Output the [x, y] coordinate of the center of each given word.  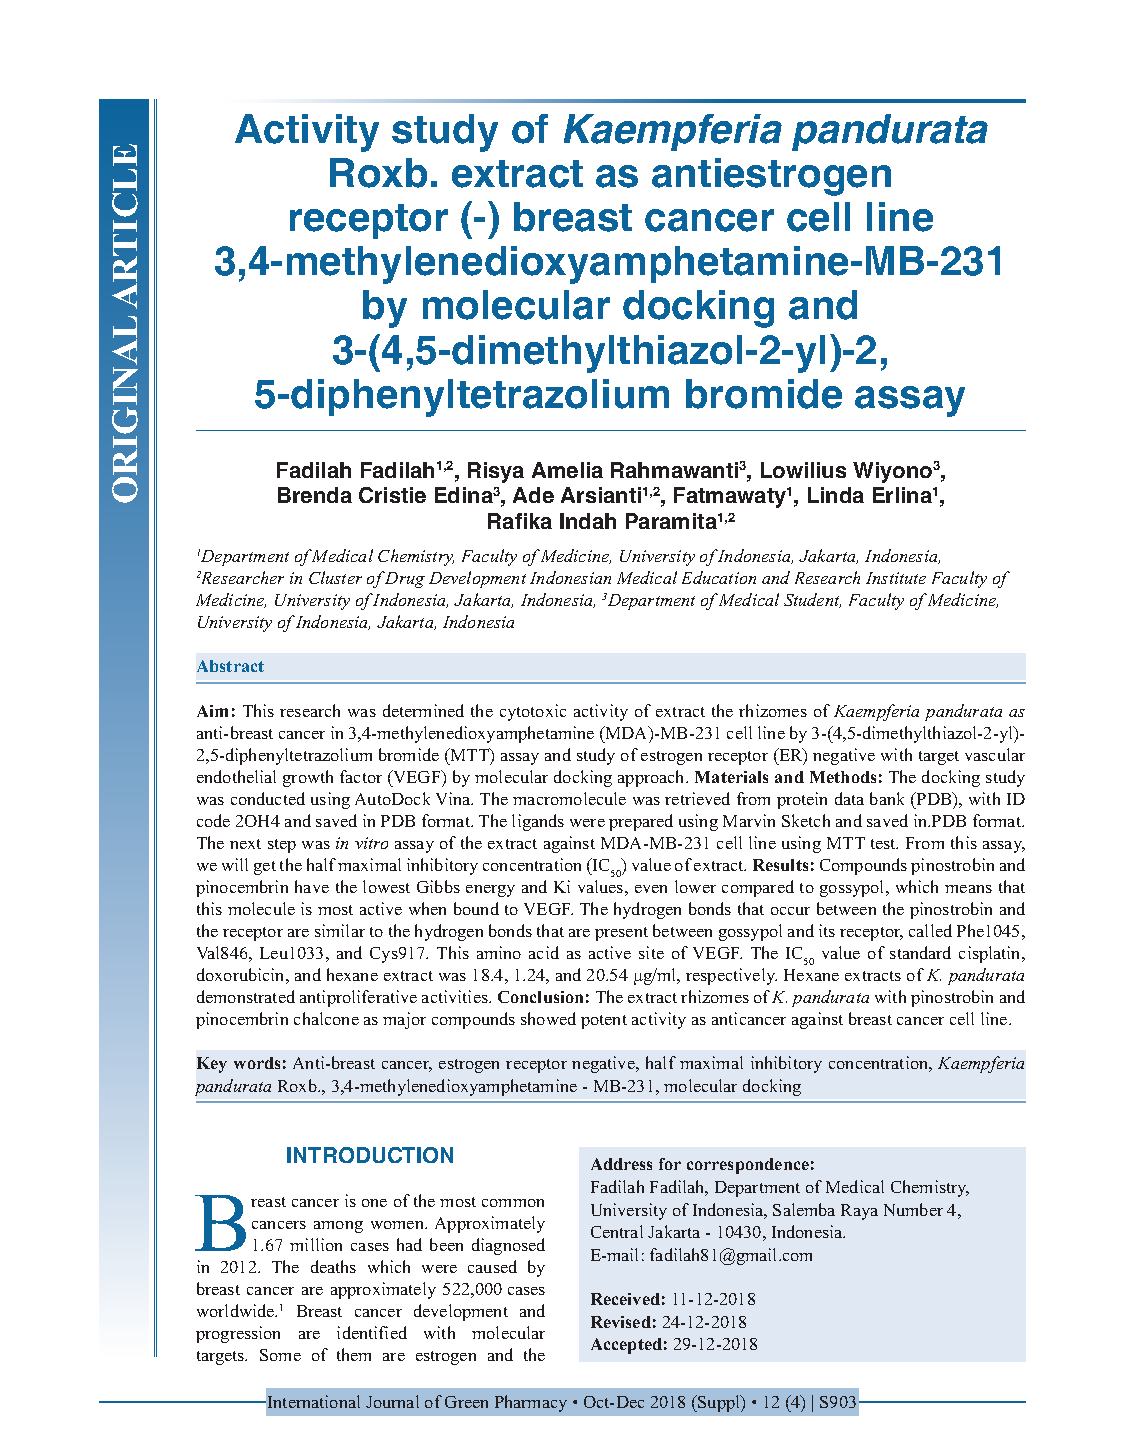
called [930, 930]
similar [340, 930]
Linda [836, 495]
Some [280, 1355]
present [621, 934]
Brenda [315, 495]
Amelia [567, 470]
